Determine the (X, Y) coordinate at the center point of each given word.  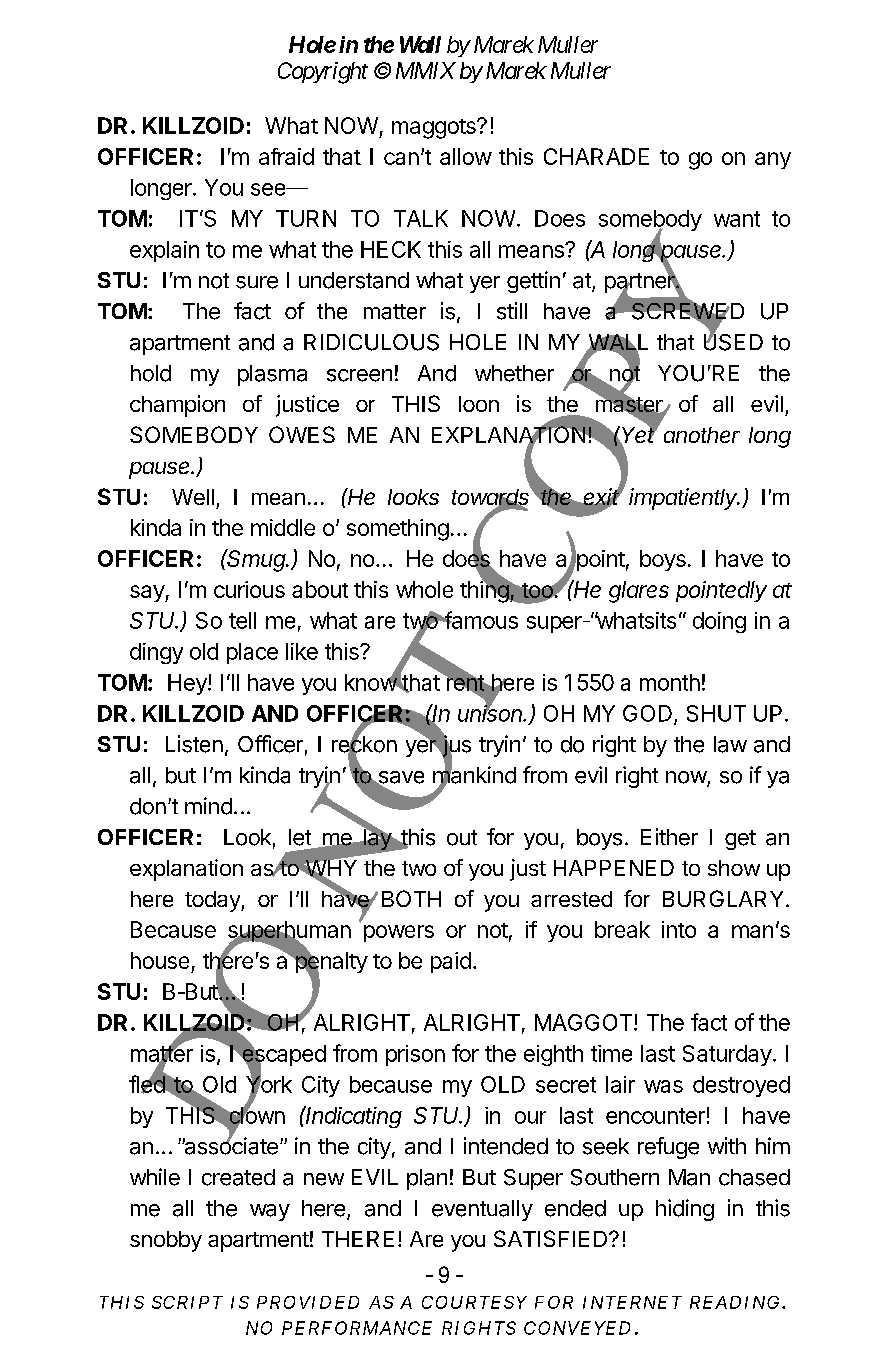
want (737, 219)
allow (466, 156)
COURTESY (474, 1302)
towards (492, 497)
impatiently (684, 499)
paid (451, 962)
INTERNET (632, 1302)
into (679, 929)
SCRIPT (187, 1302)
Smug (257, 560)
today (213, 901)
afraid (286, 156)
